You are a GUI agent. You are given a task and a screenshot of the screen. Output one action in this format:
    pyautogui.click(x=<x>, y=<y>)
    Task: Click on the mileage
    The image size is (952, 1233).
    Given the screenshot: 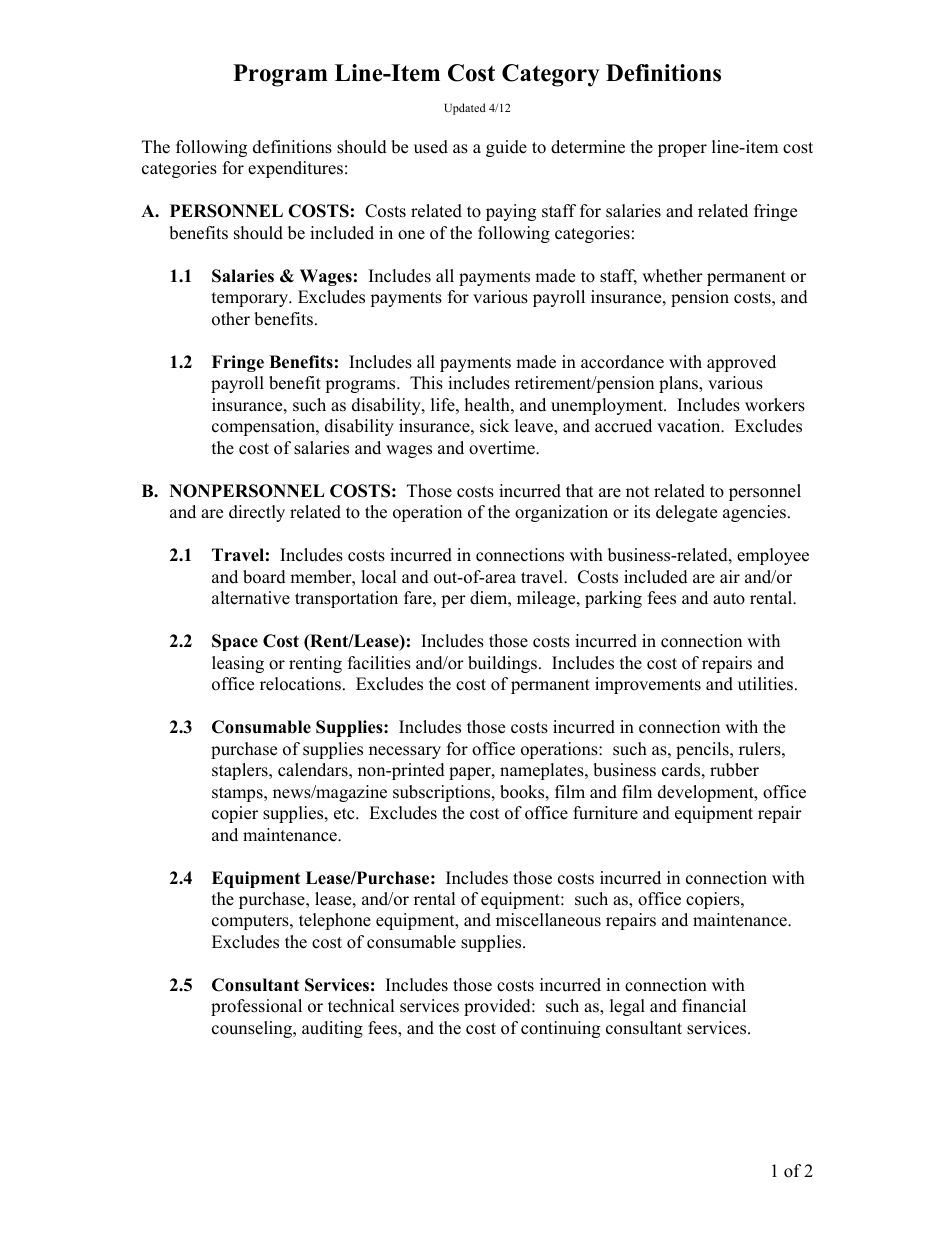 What is the action you would take?
    pyautogui.click(x=547, y=599)
